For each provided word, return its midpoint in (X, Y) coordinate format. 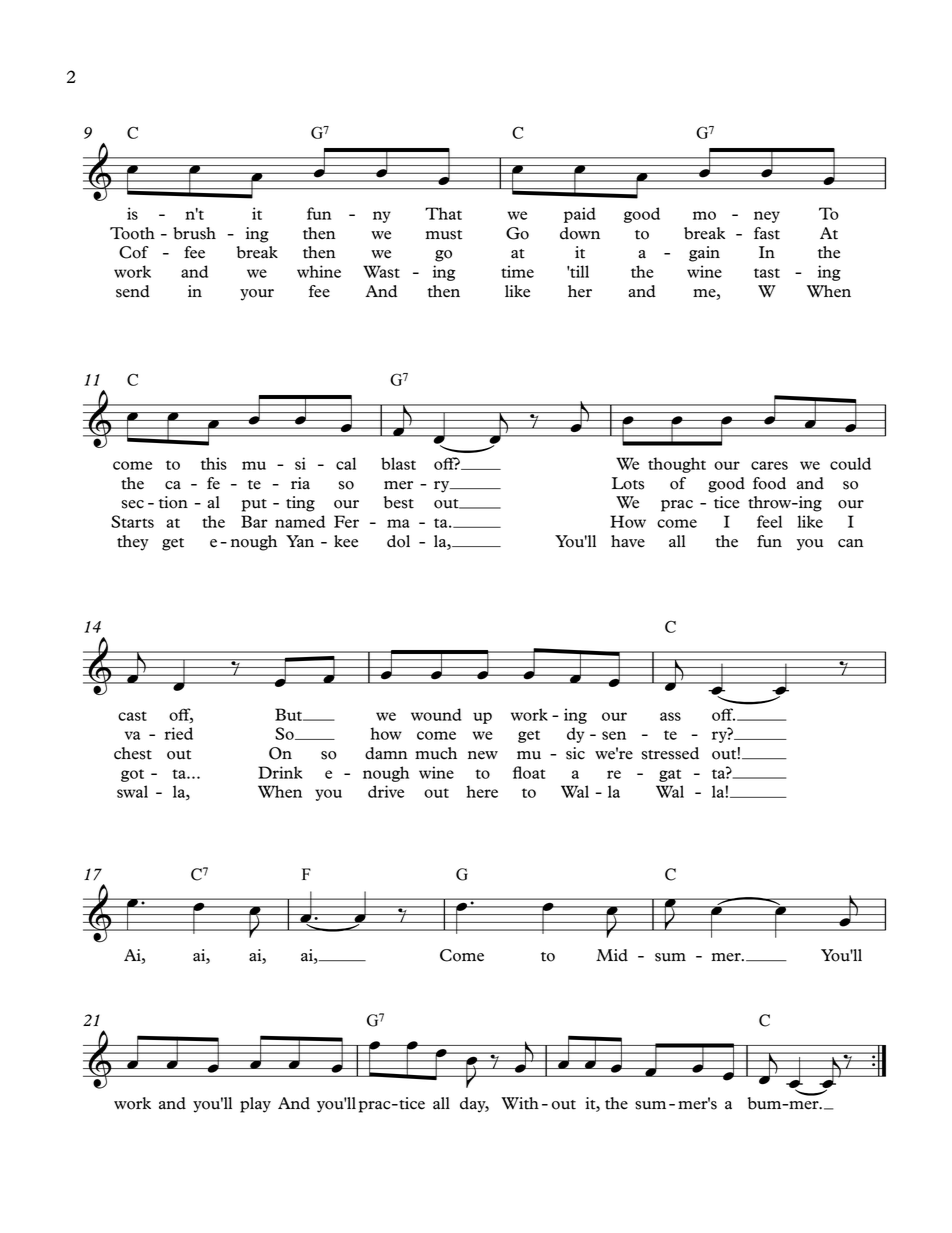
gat (670, 775)
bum (764, 1103)
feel (769, 521)
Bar (254, 521)
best (399, 502)
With (520, 1103)
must (444, 235)
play (255, 1105)
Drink (280, 772)
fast (767, 233)
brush (194, 233)
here (482, 791)
